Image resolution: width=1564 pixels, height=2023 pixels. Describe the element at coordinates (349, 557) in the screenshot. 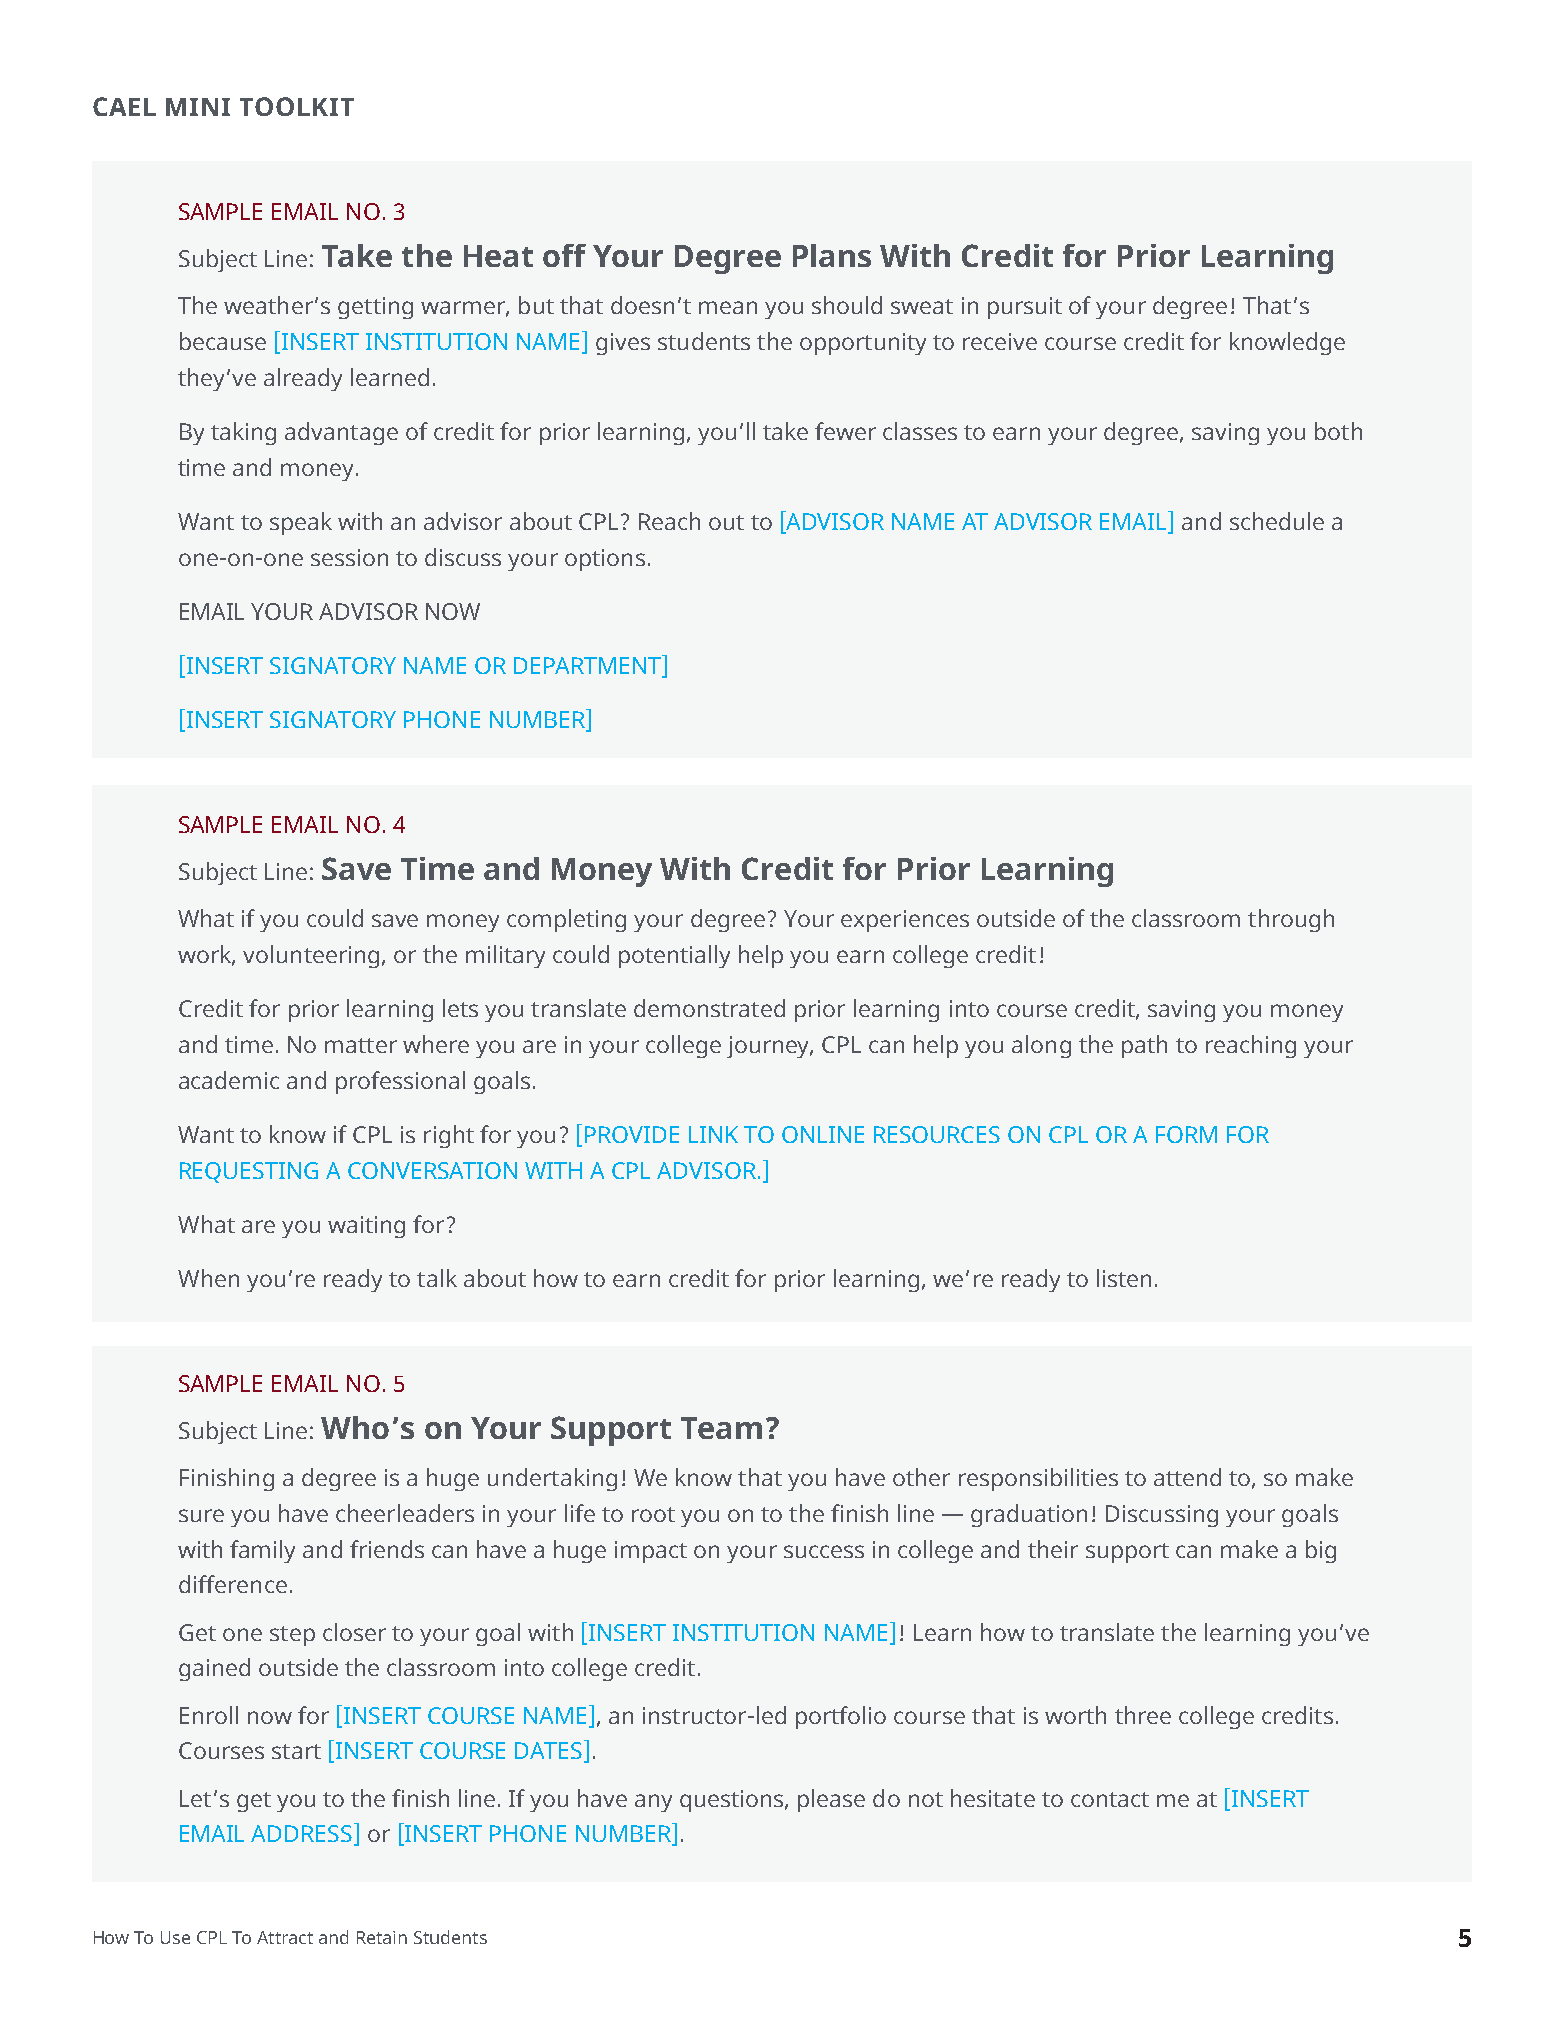

I see `session` at that location.
